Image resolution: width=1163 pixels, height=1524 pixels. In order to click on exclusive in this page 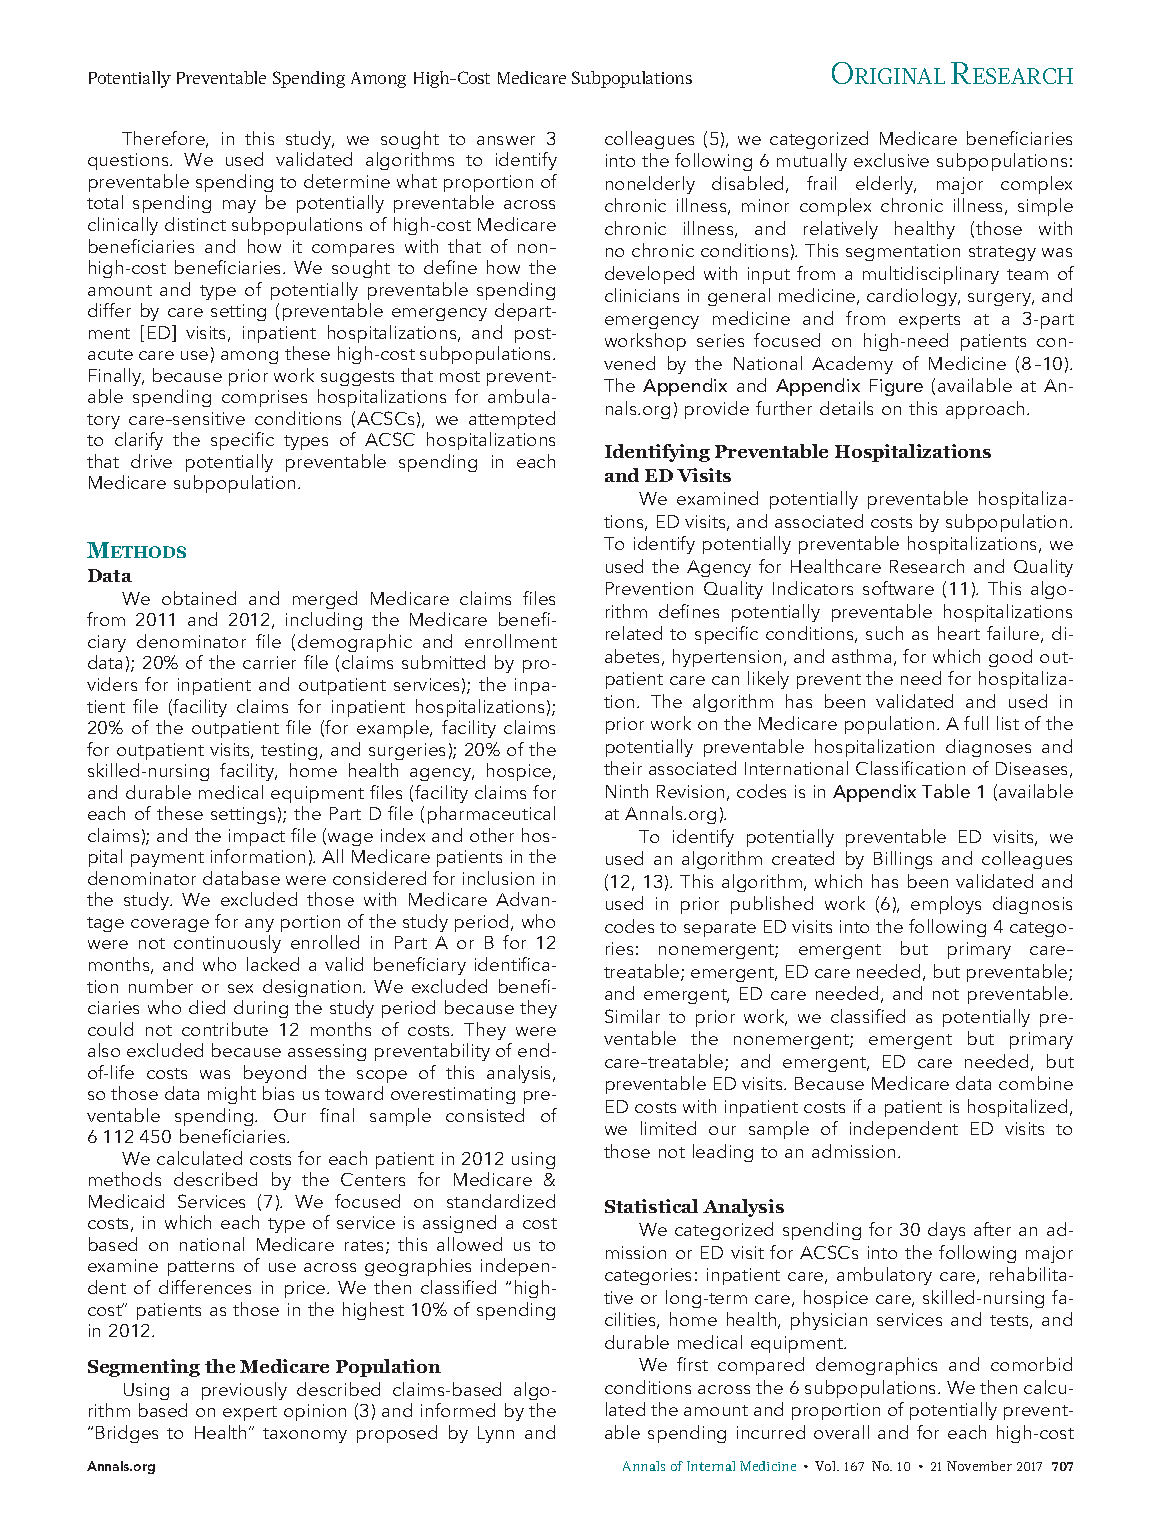, I will do `click(891, 160)`.
